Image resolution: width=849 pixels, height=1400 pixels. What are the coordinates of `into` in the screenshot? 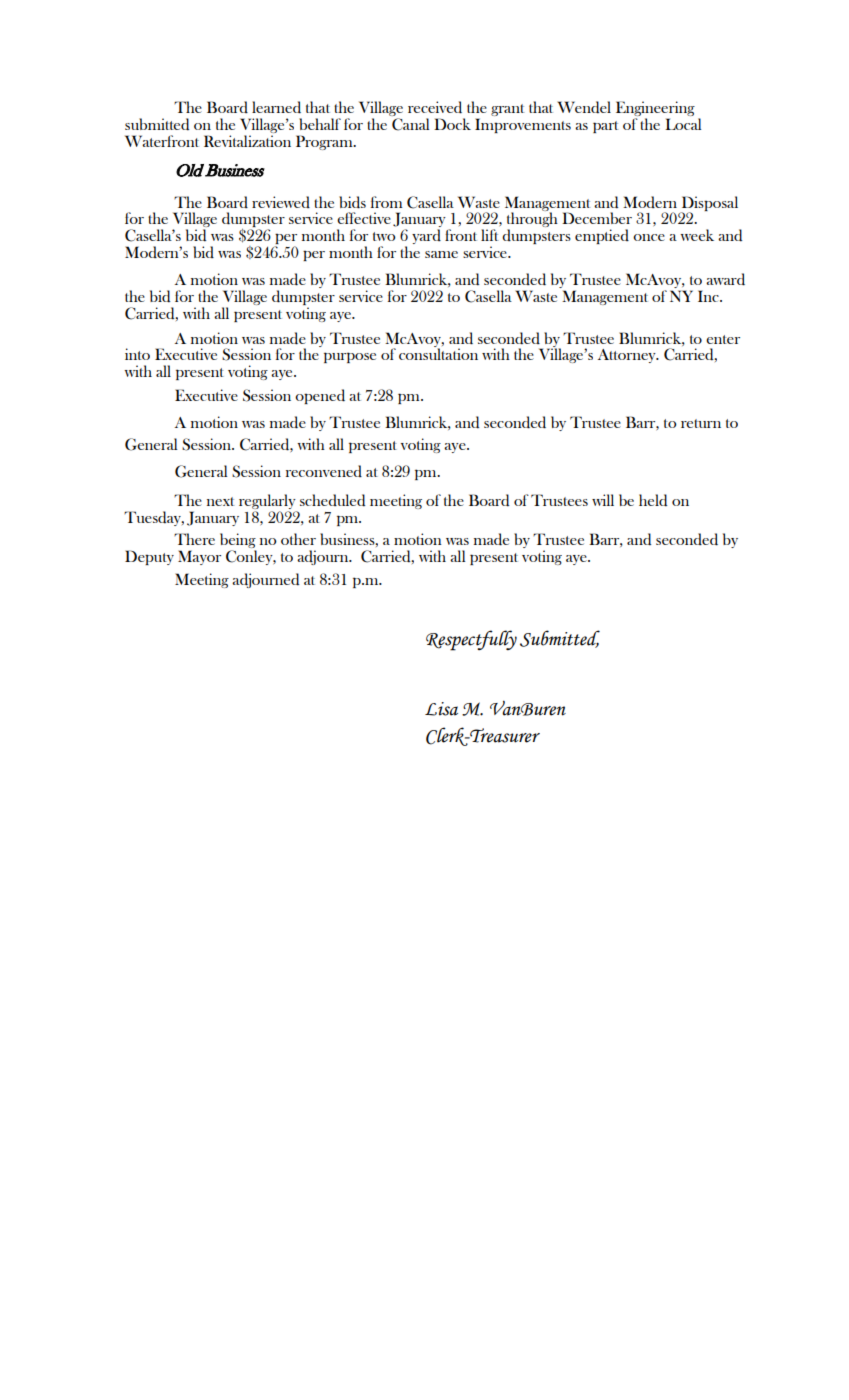 It's located at (137, 354).
